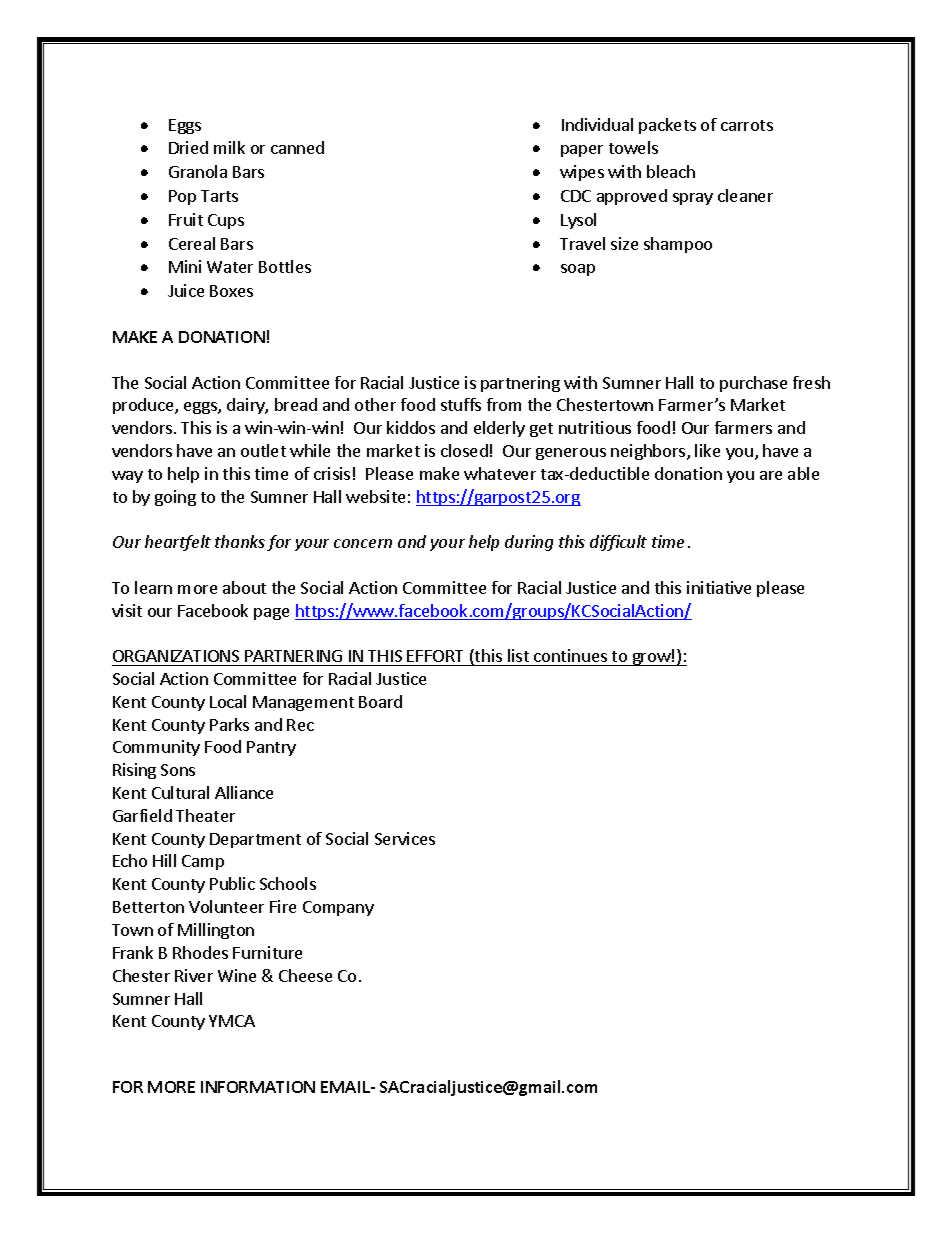 This screenshot has width=952, height=1233. I want to click on closed, so click(464, 450).
